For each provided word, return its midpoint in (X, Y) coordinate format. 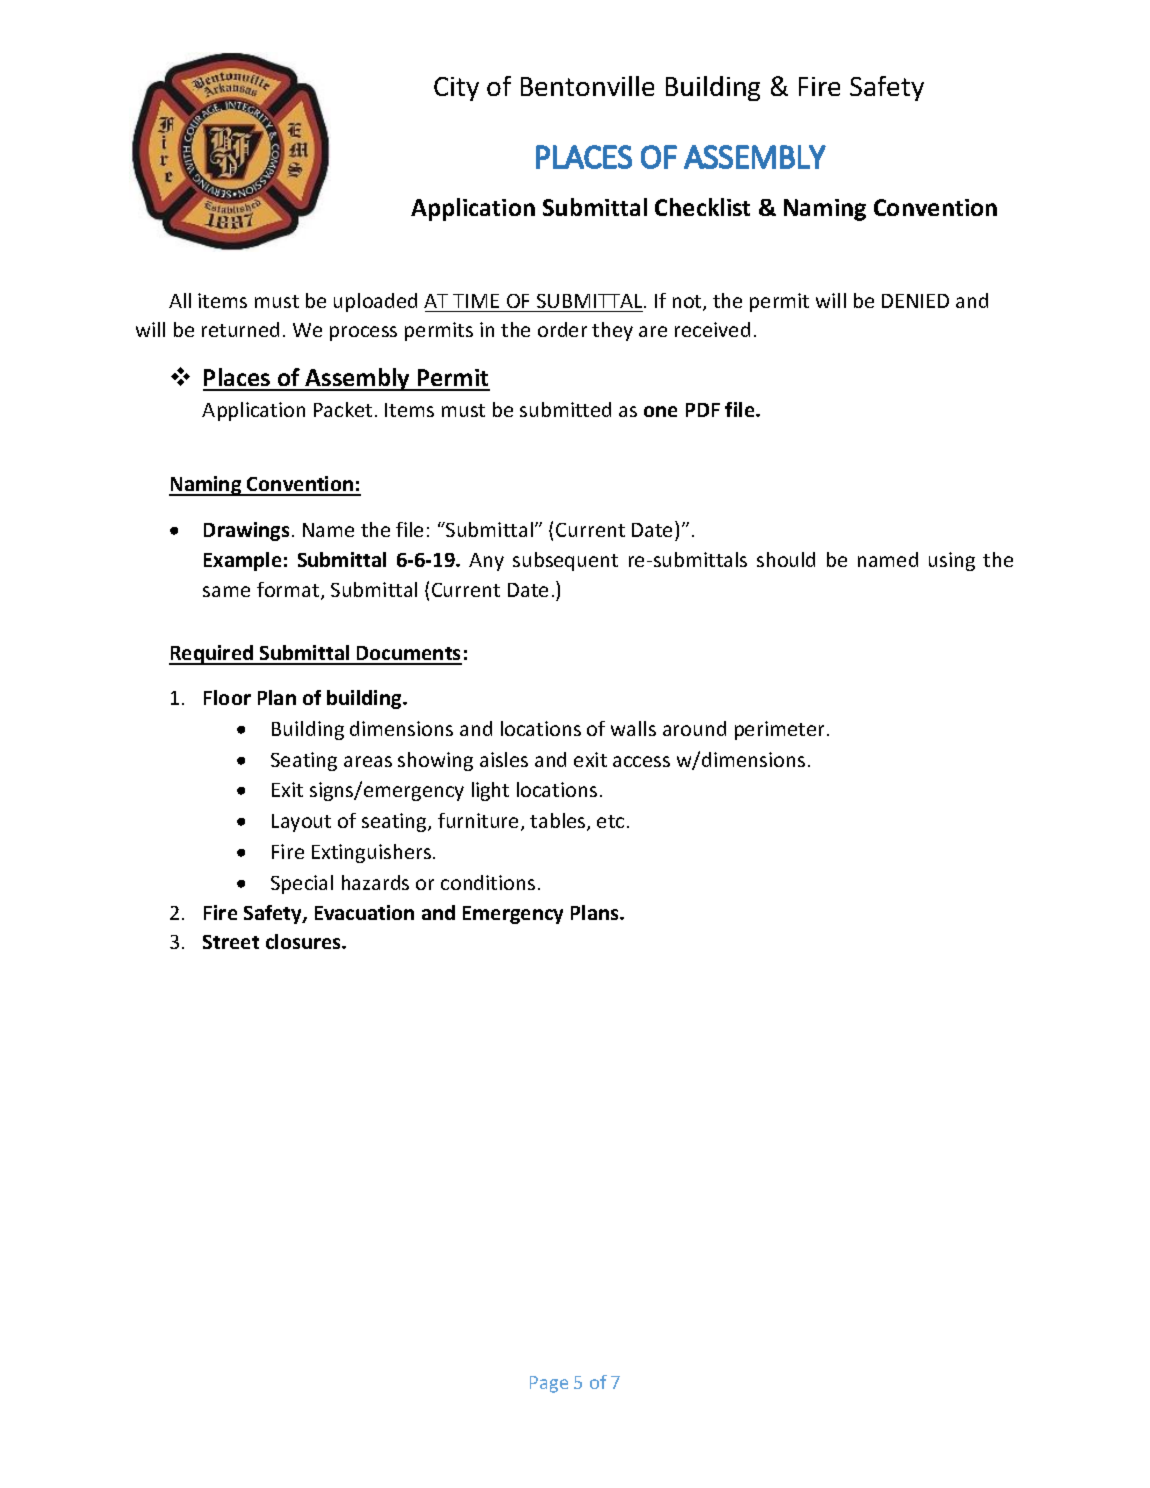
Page (549, 1384)
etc (610, 821)
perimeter (779, 730)
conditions (488, 882)
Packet (343, 409)
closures (305, 941)
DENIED (915, 301)
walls (633, 728)
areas (368, 761)
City (456, 89)
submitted (565, 409)
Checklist (702, 207)
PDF (703, 410)
